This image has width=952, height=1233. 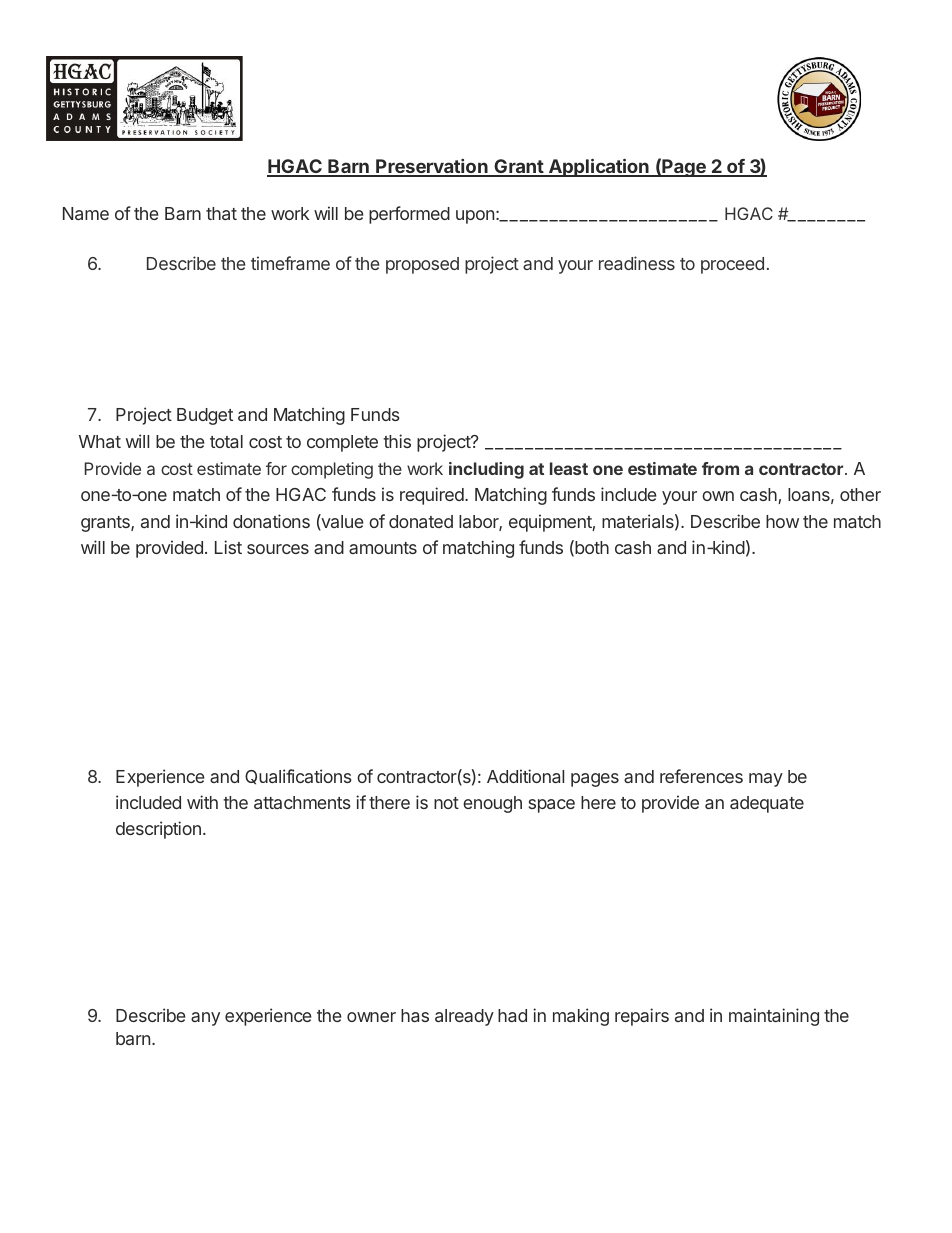 I want to click on Additional, so click(x=525, y=776).
